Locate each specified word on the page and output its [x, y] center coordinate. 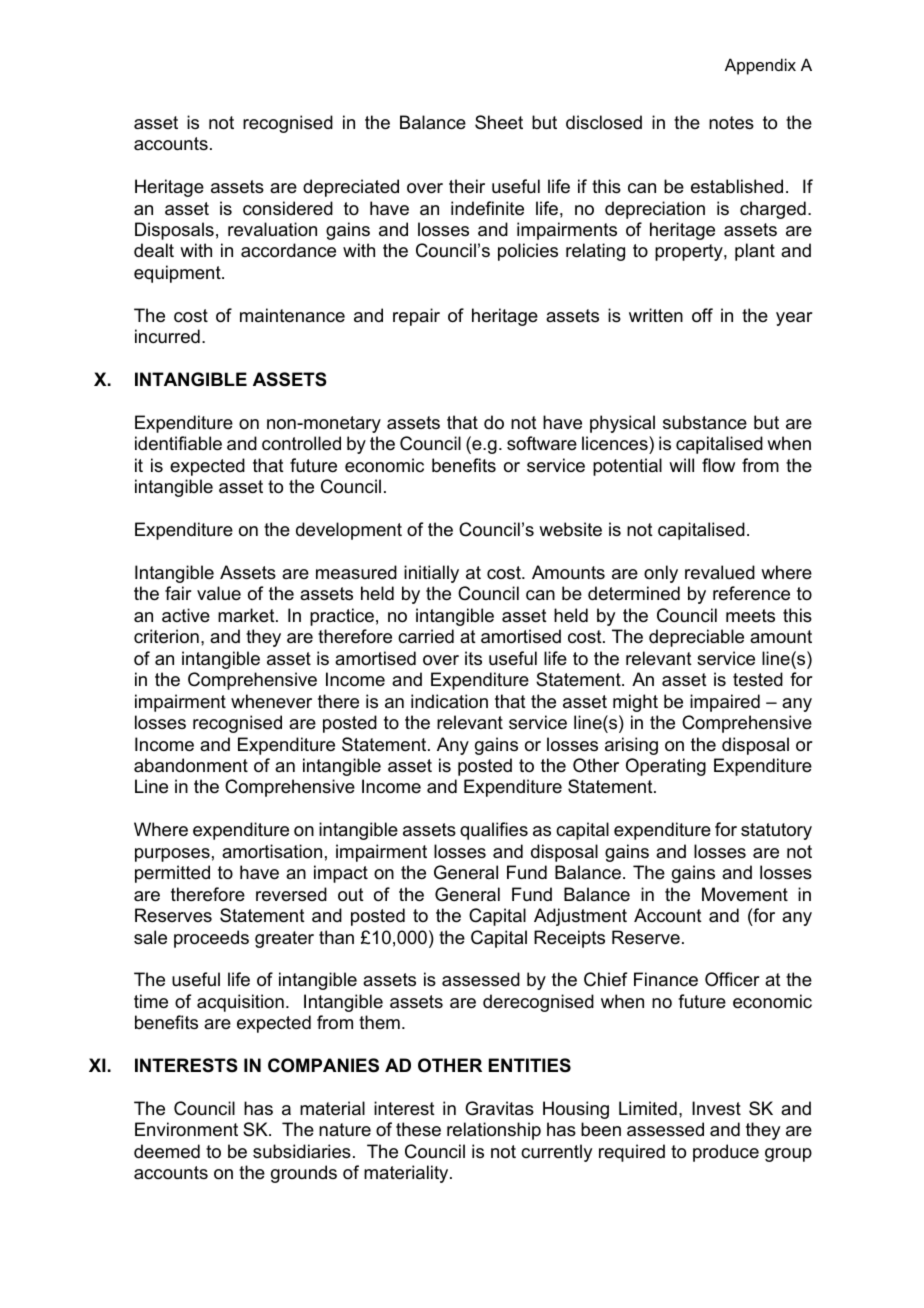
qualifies [494, 831]
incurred [167, 336]
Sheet [499, 122]
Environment [186, 1129]
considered [288, 208]
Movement [745, 894]
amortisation [272, 851]
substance [705, 422]
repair [416, 317]
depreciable [696, 638]
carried [426, 636]
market [247, 615]
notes [731, 123]
